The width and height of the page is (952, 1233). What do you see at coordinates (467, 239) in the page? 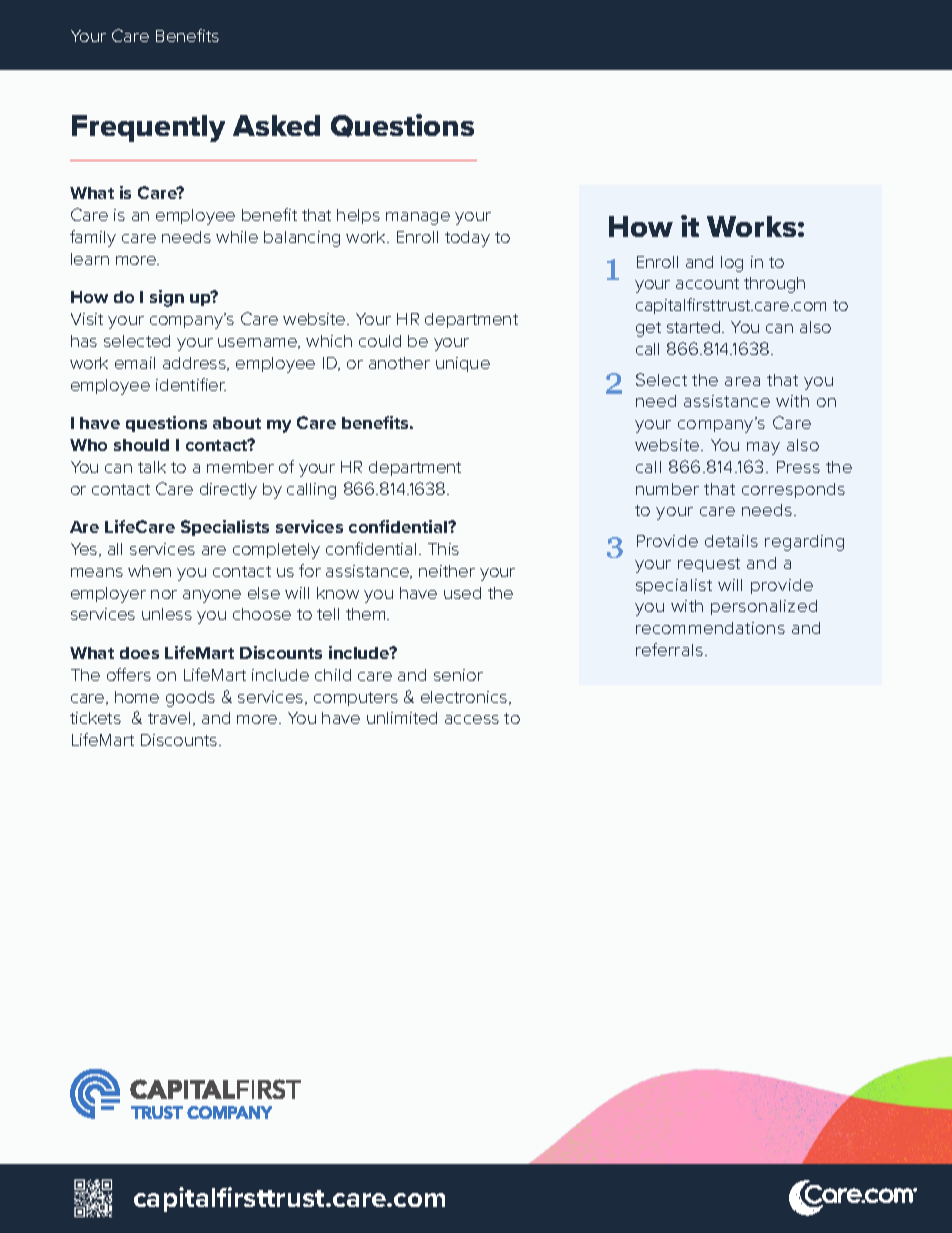
I see `today` at bounding box center [467, 239].
